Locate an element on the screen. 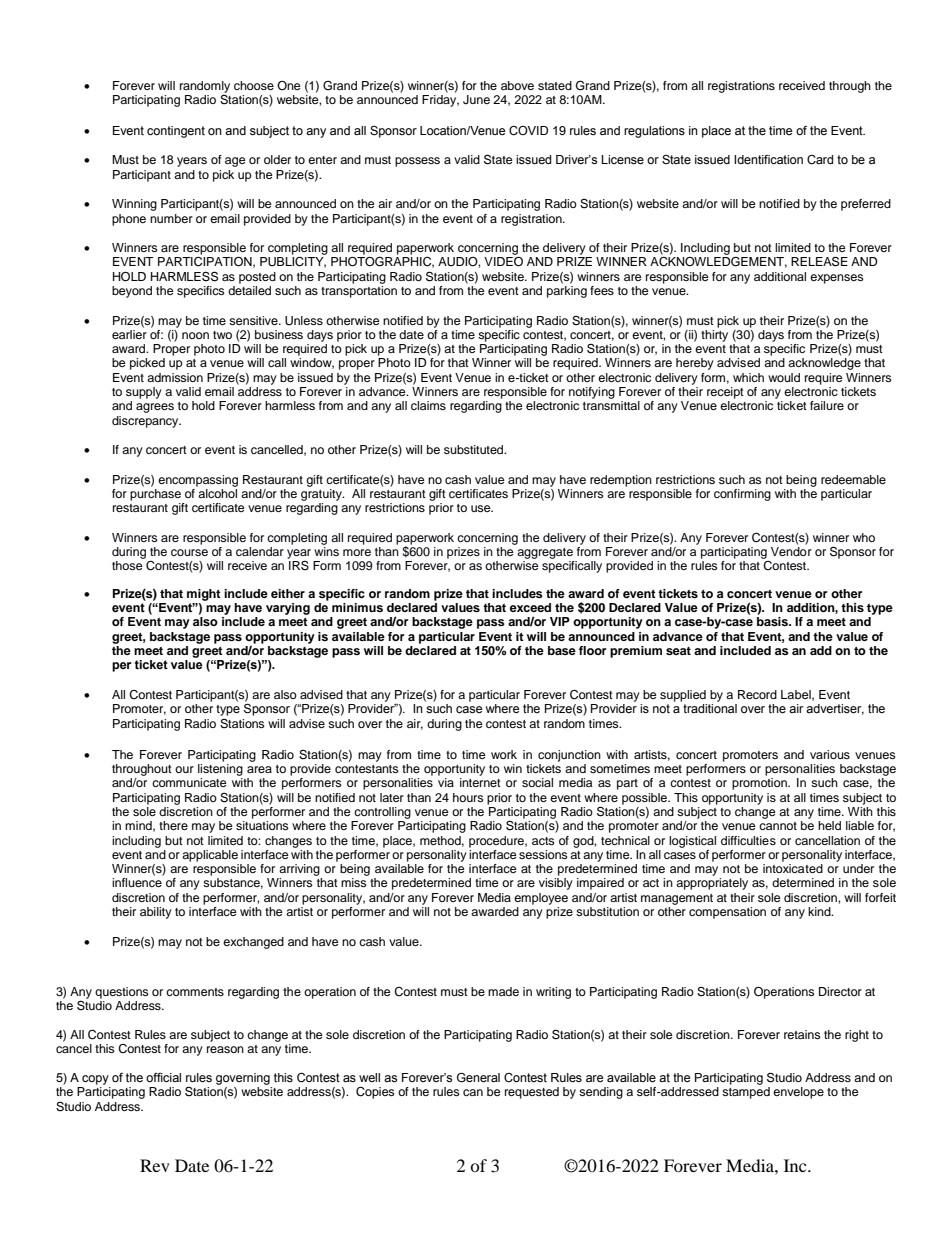  June is located at coordinates (476, 100).
